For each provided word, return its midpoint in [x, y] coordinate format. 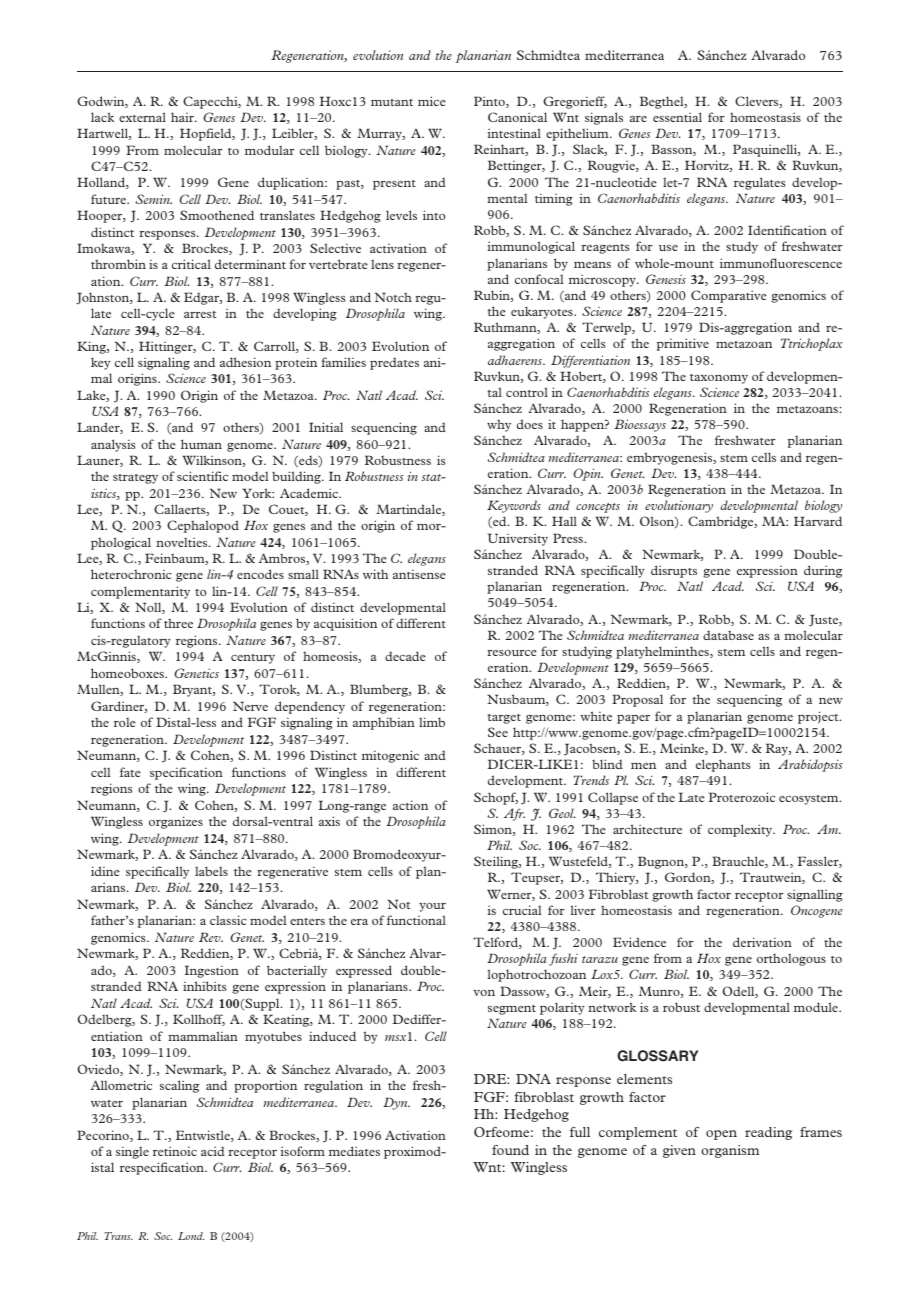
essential [677, 117]
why [499, 426]
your [432, 907]
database [728, 635]
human [201, 444]
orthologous [791, 959]
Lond [191, 1236]
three [178, 623]
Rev [211, 937]
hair [183, 117]
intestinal [514, 133]
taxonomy [719, 379]
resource [512, 653]
